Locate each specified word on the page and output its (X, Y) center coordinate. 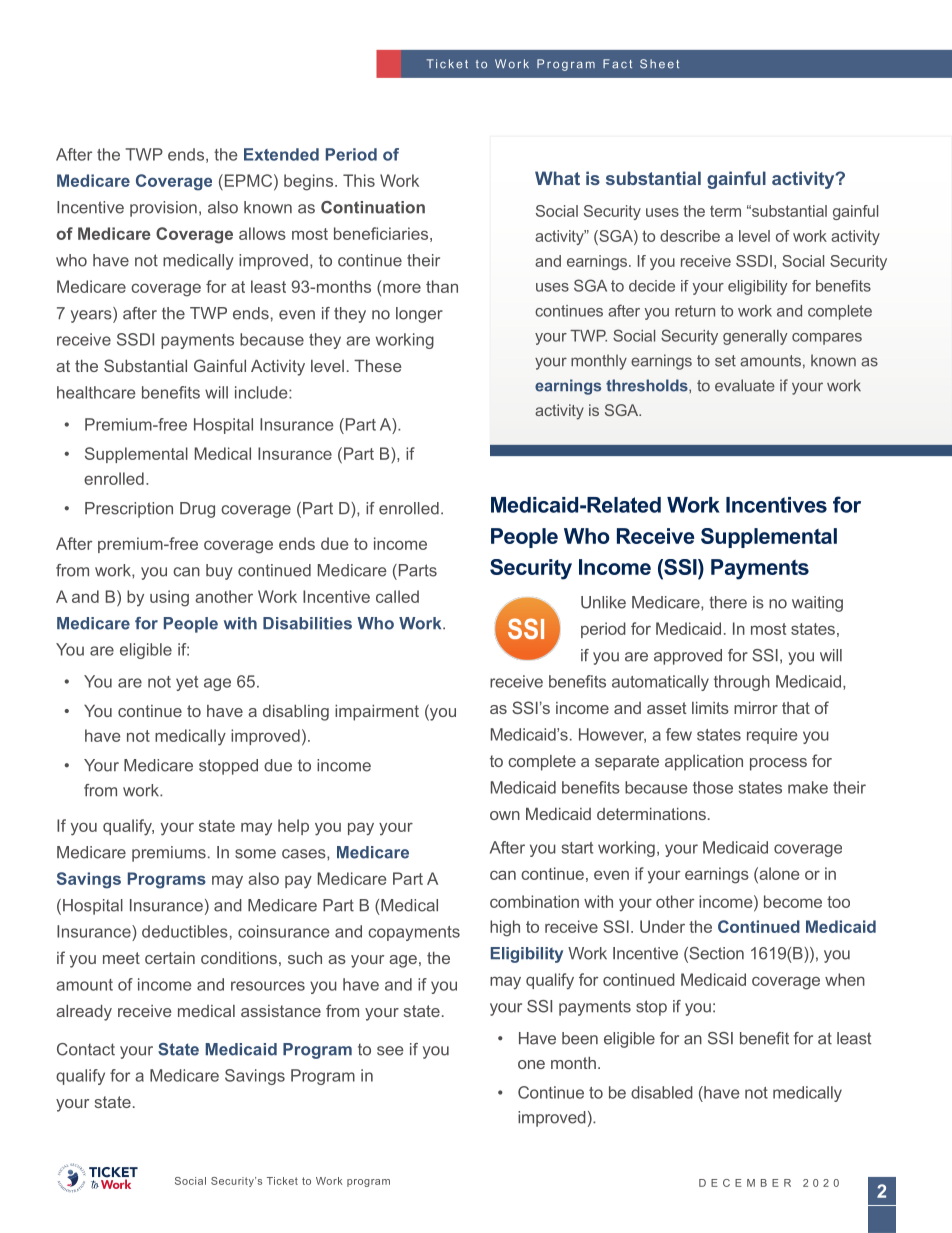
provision (163, 209)
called (397, 596)
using (169, 598)
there (728, 602)
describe (690, 236)
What (557, 178)
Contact (86, 1049)
